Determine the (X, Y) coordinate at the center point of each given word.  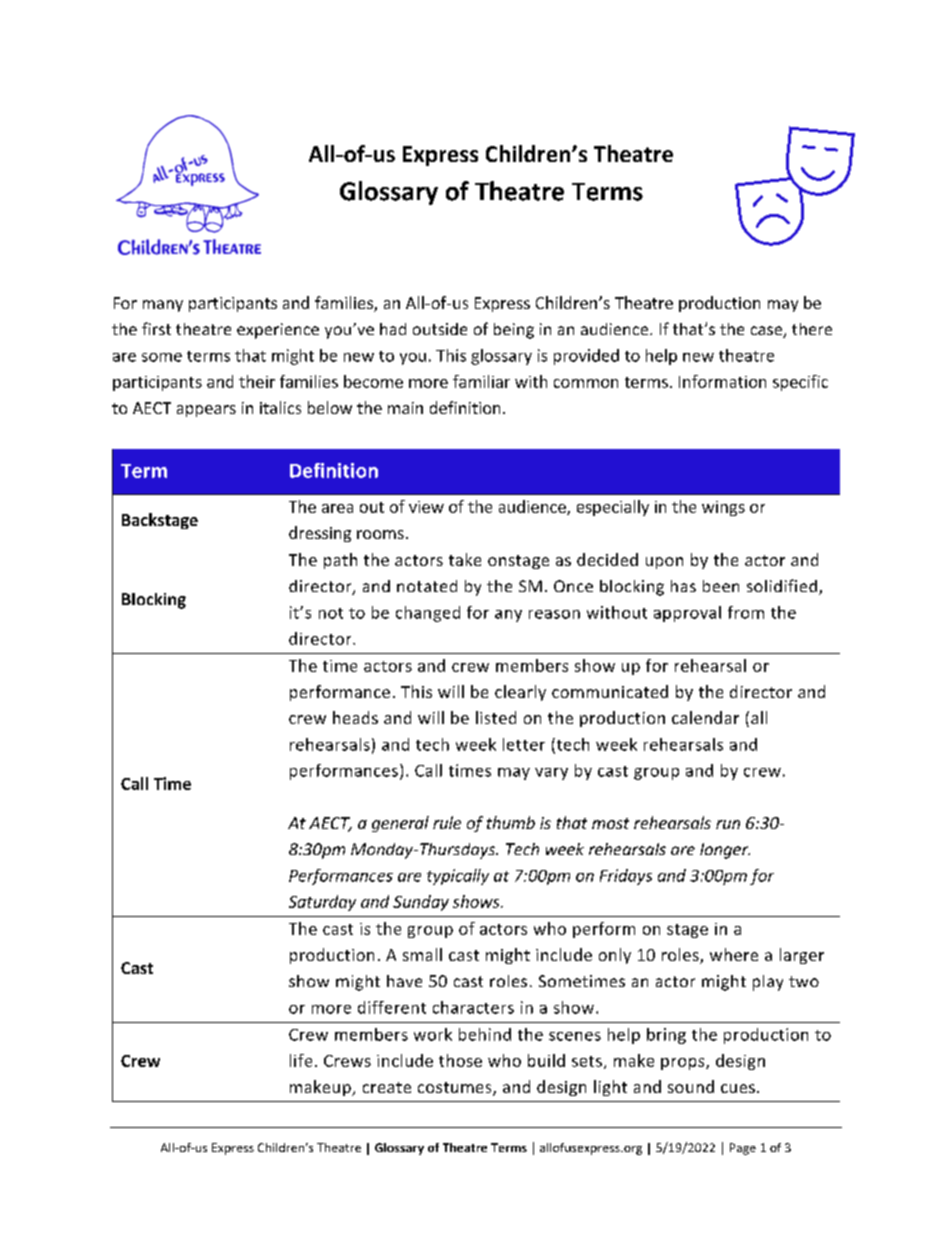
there (812, 329)
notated (427, 586)
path (340, 561)
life (301, 1060)
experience (278, 331)
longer (725, 851)
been (721, 586)
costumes (456, 1089)
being (514, 331)
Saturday (322, 903)
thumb (511, 822)
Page (743, 1149)
